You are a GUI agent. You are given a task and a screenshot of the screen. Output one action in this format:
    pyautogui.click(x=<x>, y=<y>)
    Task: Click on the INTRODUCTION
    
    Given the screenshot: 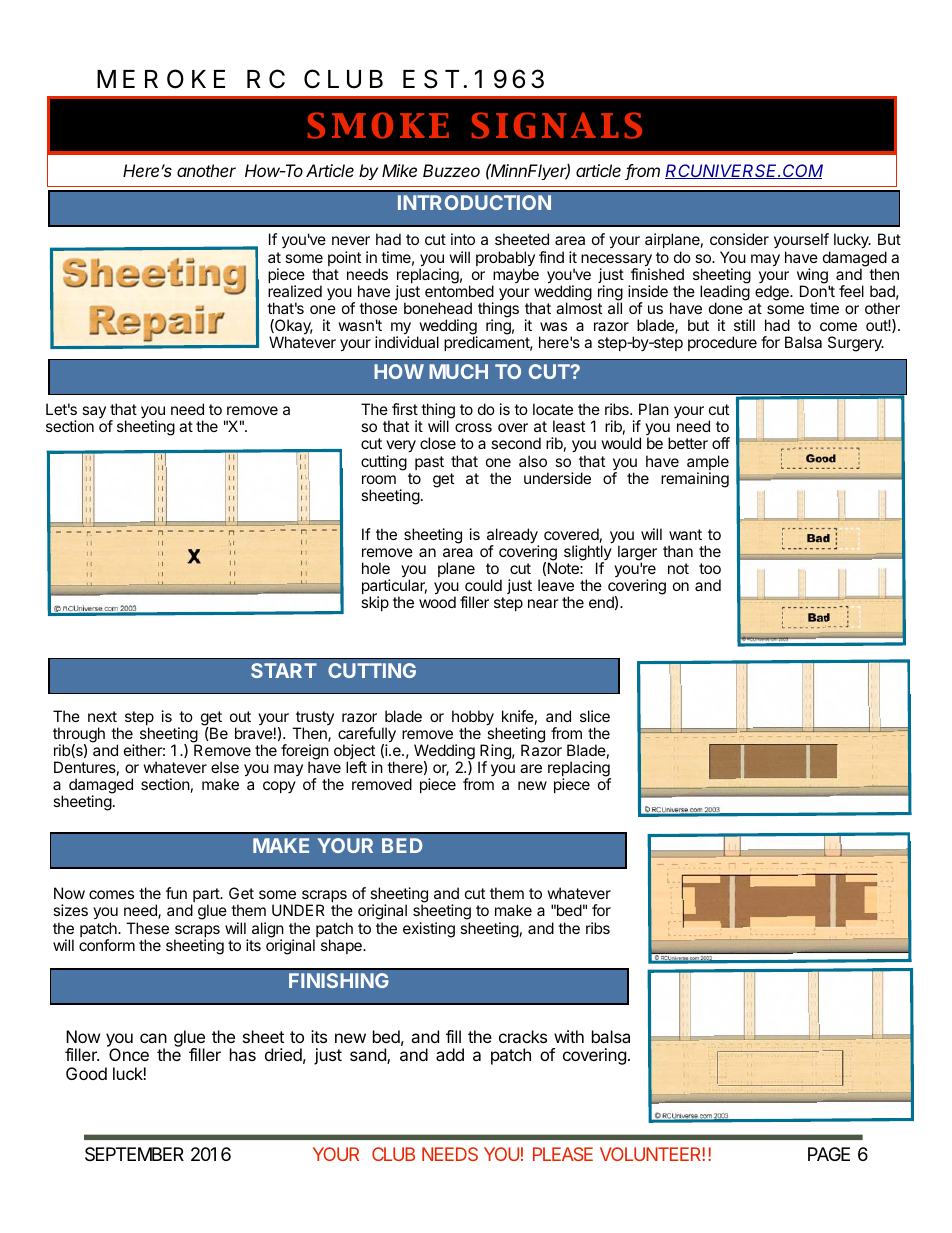 What is the action you would take?
    pyautogui.click(x=474, y=202)
